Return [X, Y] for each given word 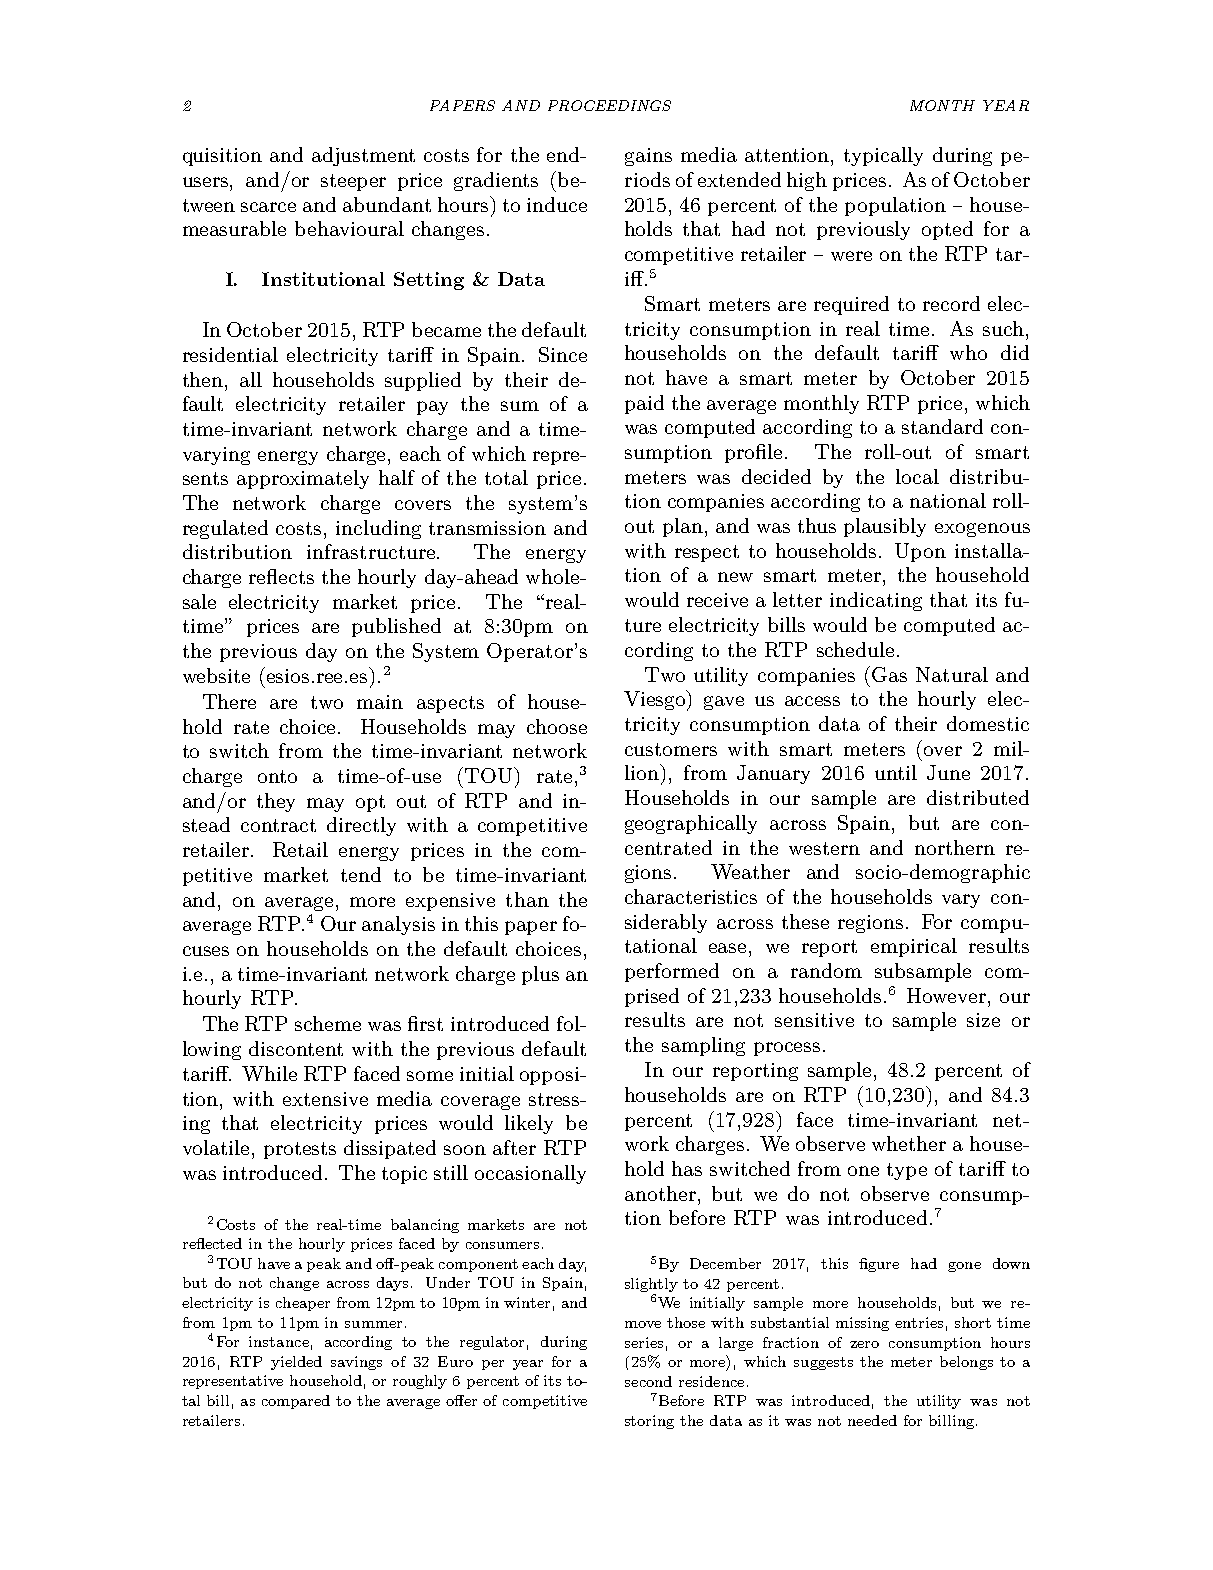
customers [671, 749]
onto [277, 776]
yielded [296, 1363]
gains [648, 157]
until [896, 772]
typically [883, 156]
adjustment [363, 156]
